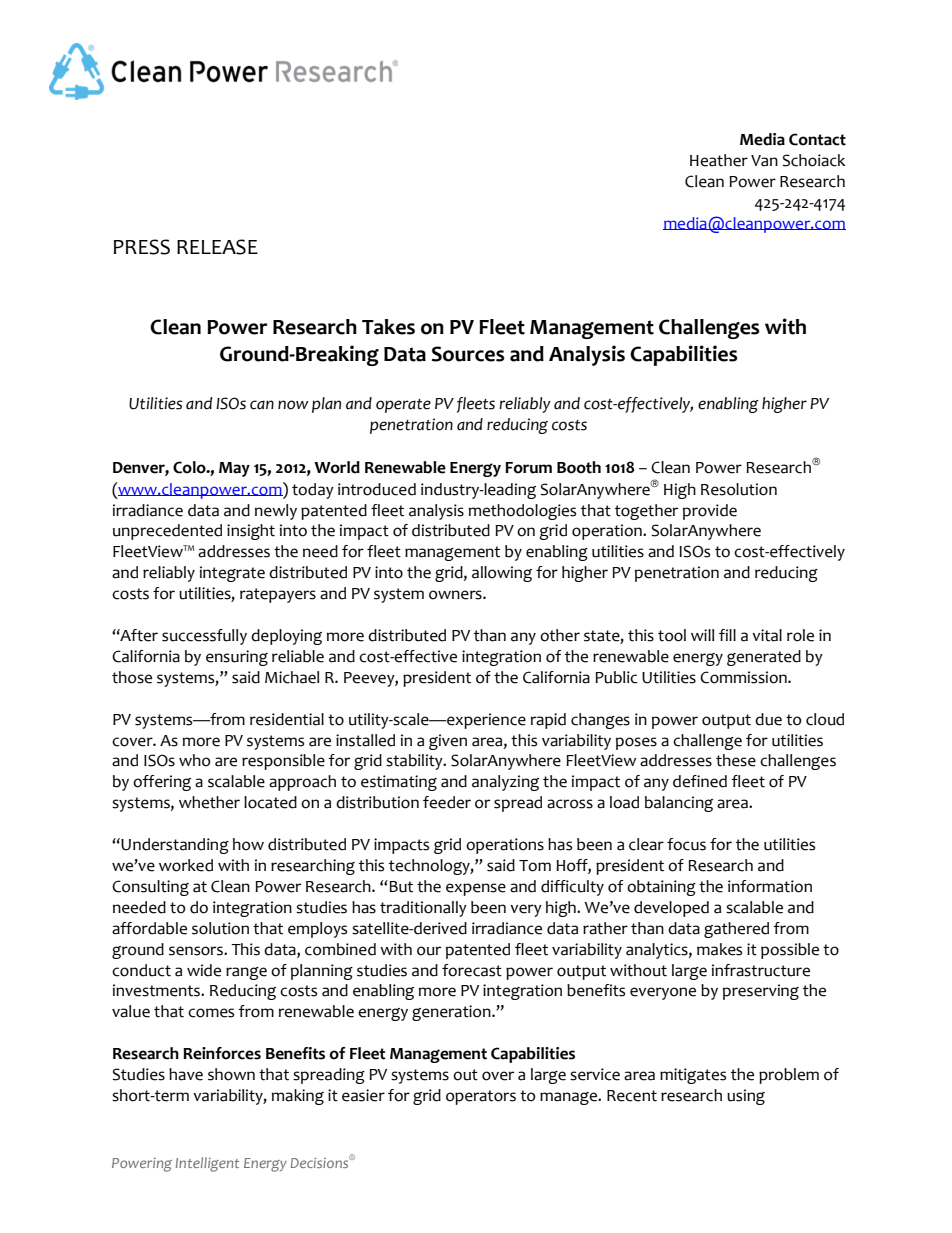 This page has width=952, height=1233. What do you see at coordinates (764, 161) in the page?
I see `Van` at bounding box center [764, 161].
